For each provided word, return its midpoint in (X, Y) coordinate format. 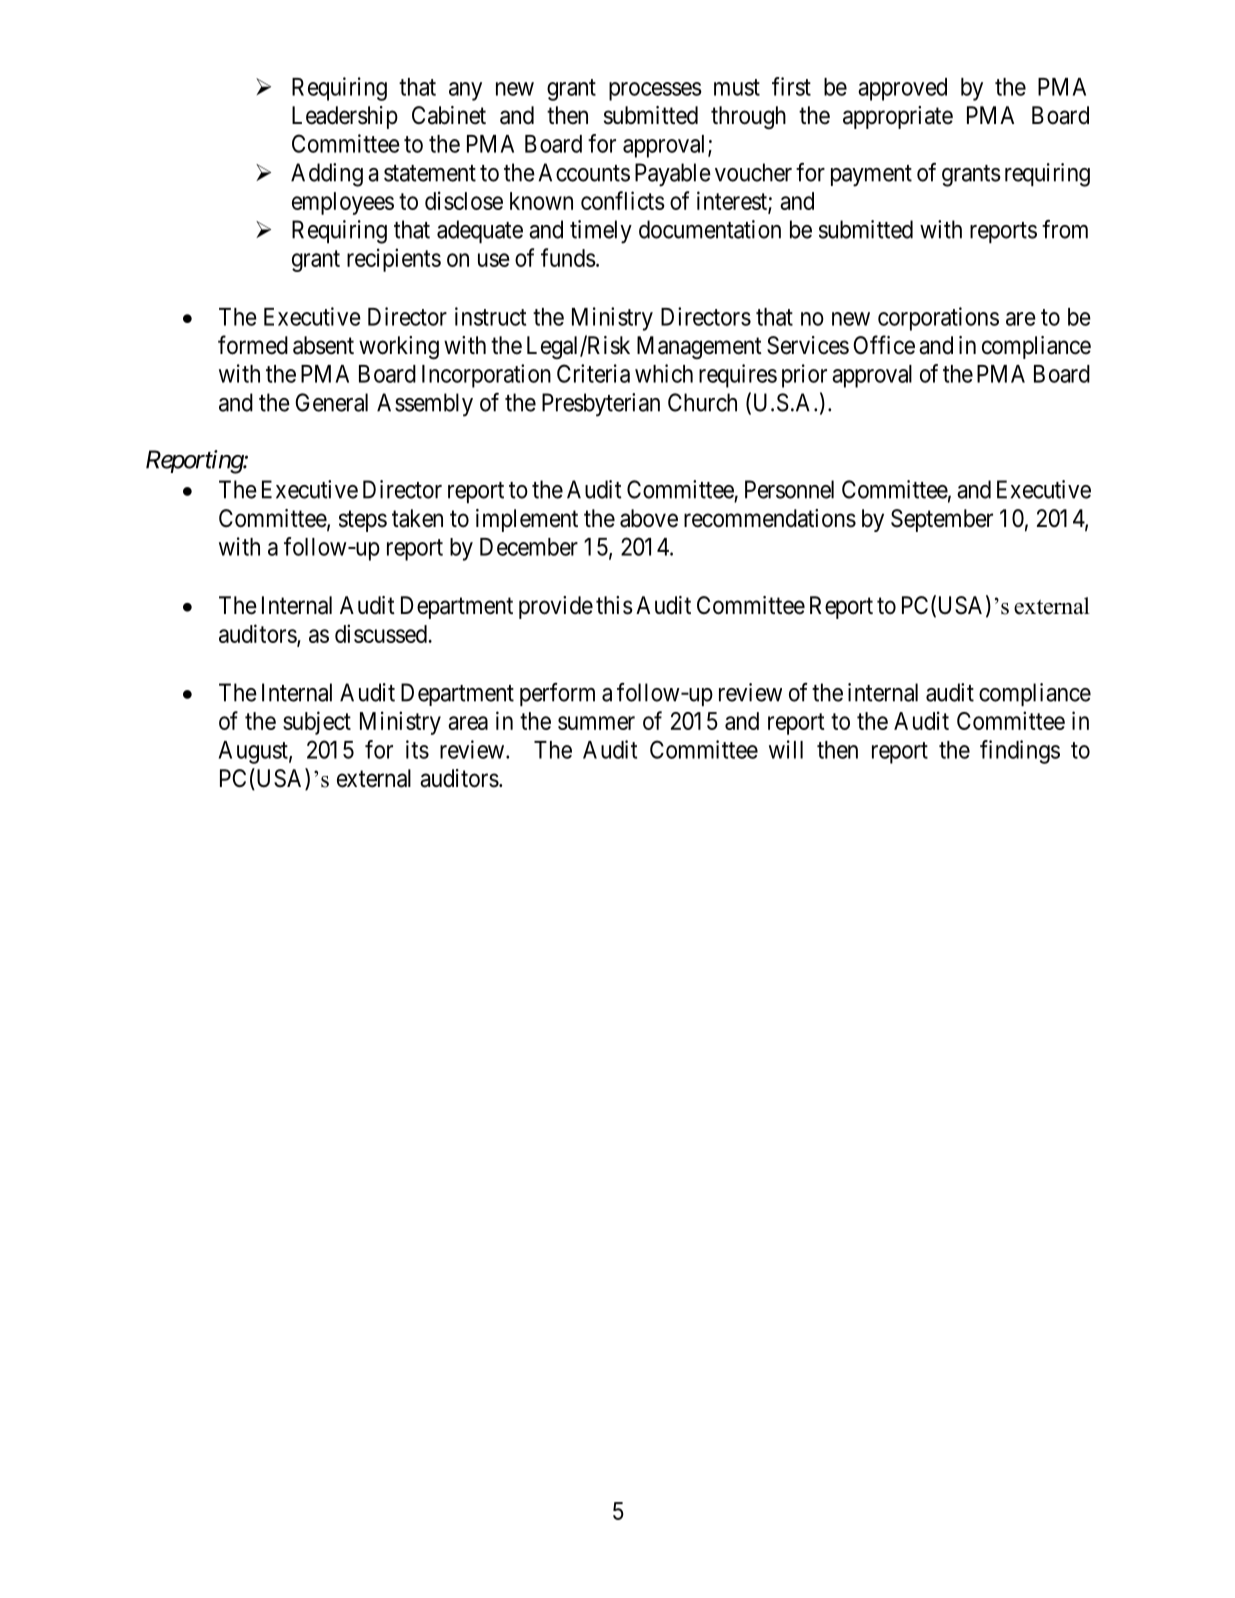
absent (323, 345)
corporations (938, 319)
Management (699, 347)
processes (655, 91)
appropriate (898, 117)
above (649, 518)
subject (317, 723)
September (942, 520)
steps (363, 521)
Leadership (345, 117)
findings (1020, 752)
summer (596, 723)
